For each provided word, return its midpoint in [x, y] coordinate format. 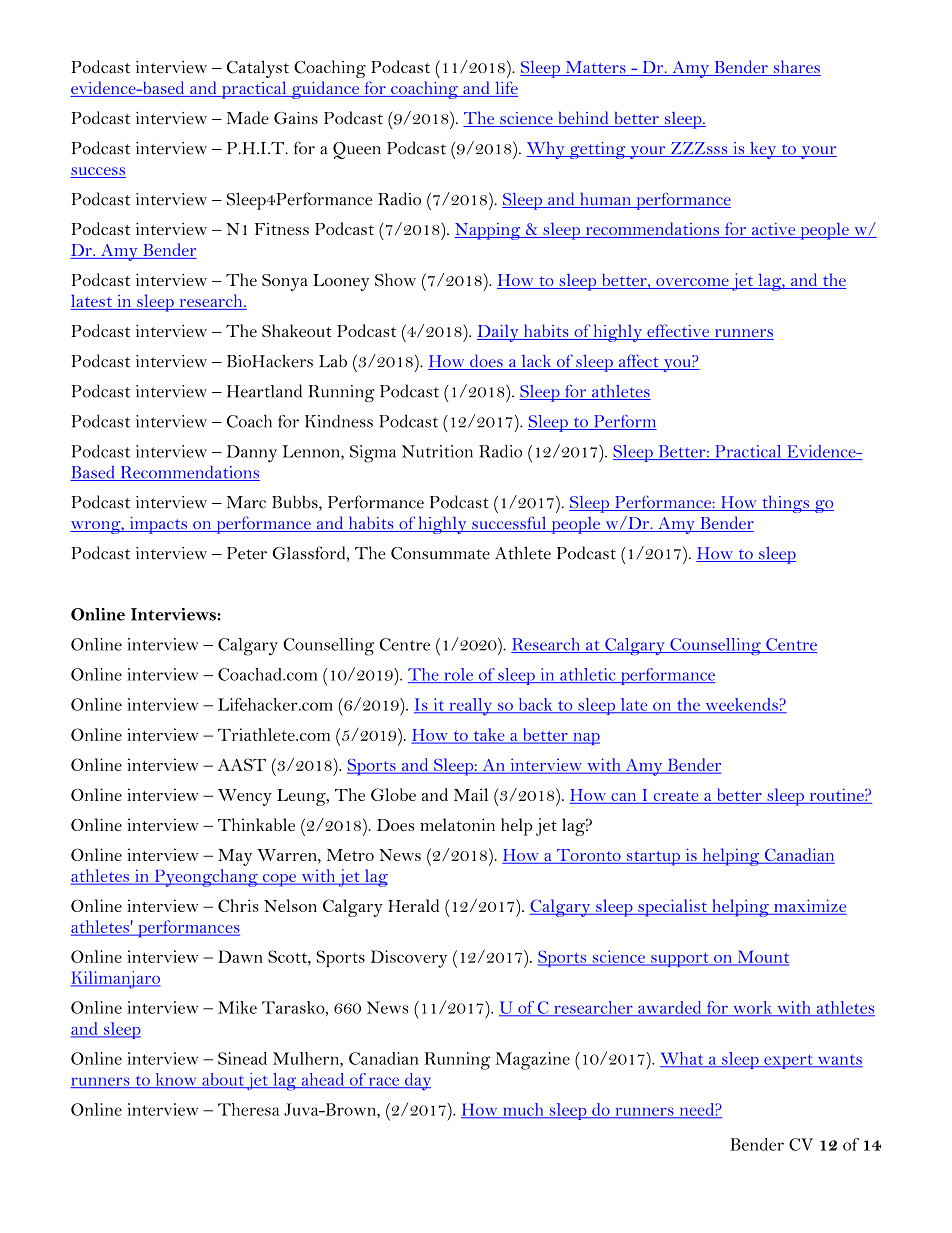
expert [788, 1061]
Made [248, 118]
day [417, 1082]
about [223, 1080]
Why [546, 150]
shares [796, 68]
